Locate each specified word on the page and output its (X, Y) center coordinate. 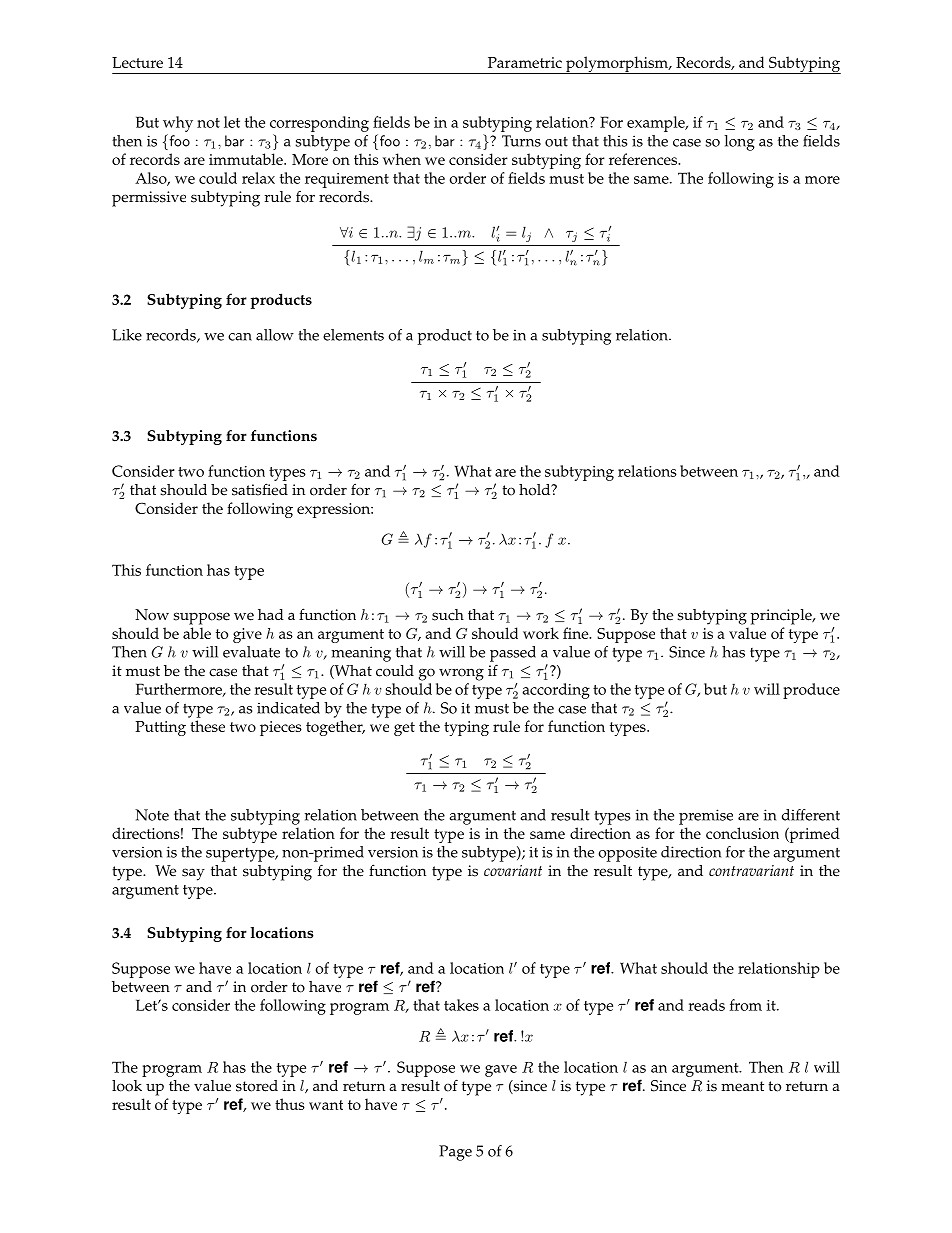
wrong (461, 674)
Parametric (525, 62)
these (207, 726)
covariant (513, 870)
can (240, 337)
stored (257, 1086)
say (193, 874)
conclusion (742, 833)
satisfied (260, 489)
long (740, 143)
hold (536, 490)
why (178, 124)
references (644, 159)
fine (577, 633)
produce (811, 691)
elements (353, 335)
